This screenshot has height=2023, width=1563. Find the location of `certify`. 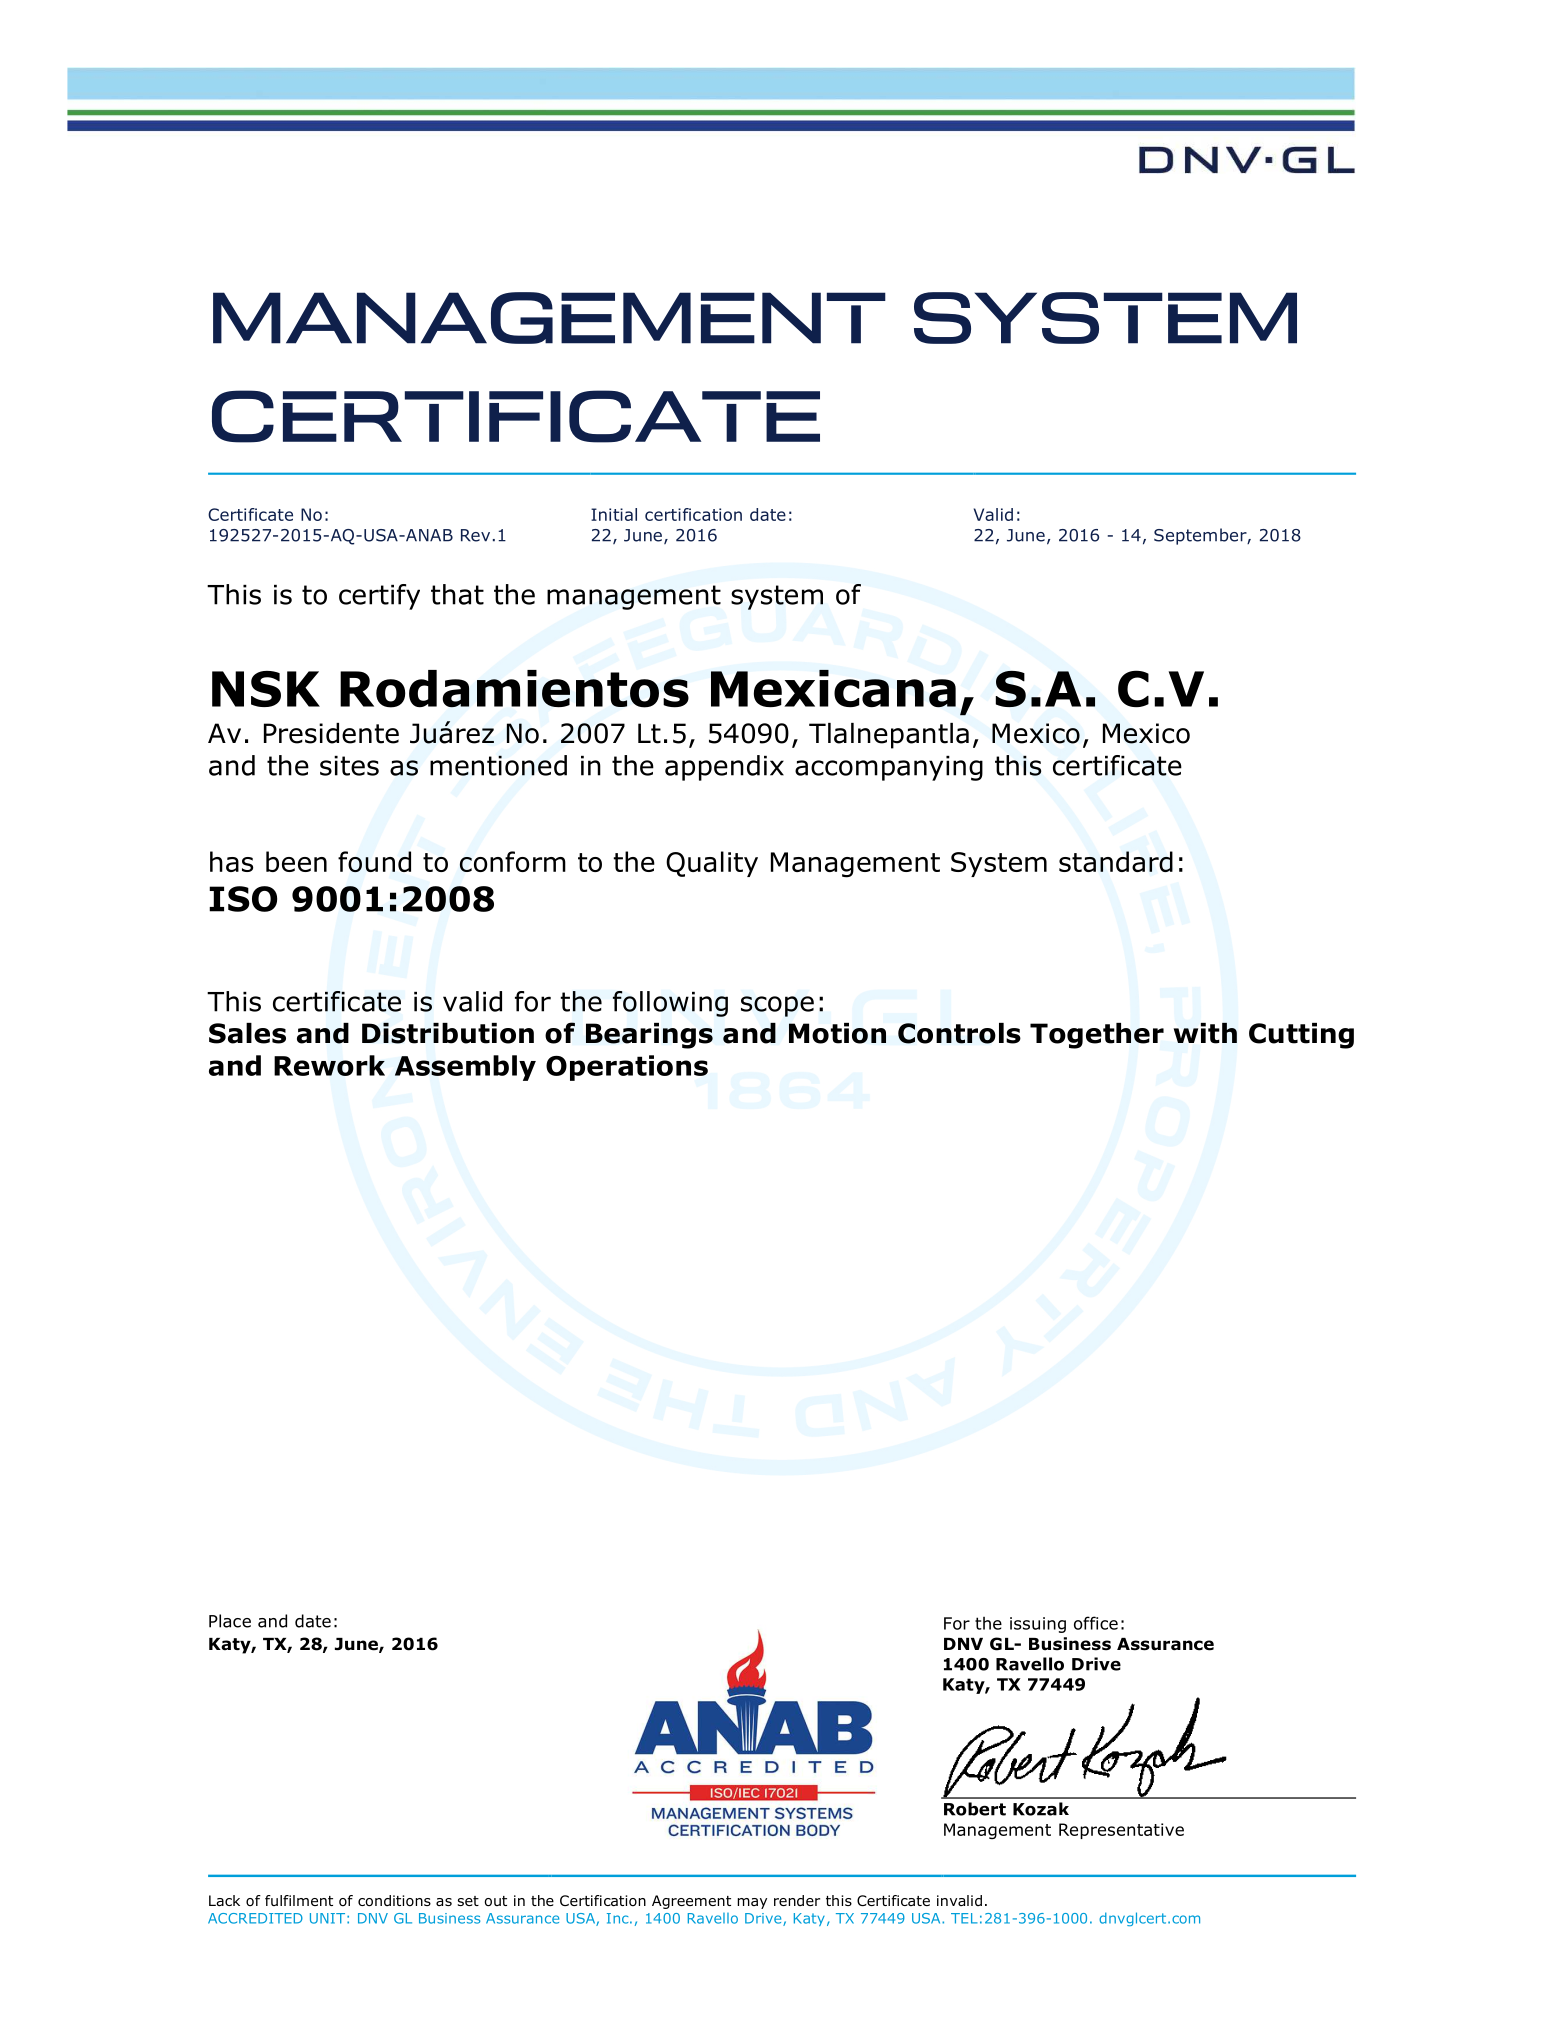

certify is located at coordinates (379, 597).
